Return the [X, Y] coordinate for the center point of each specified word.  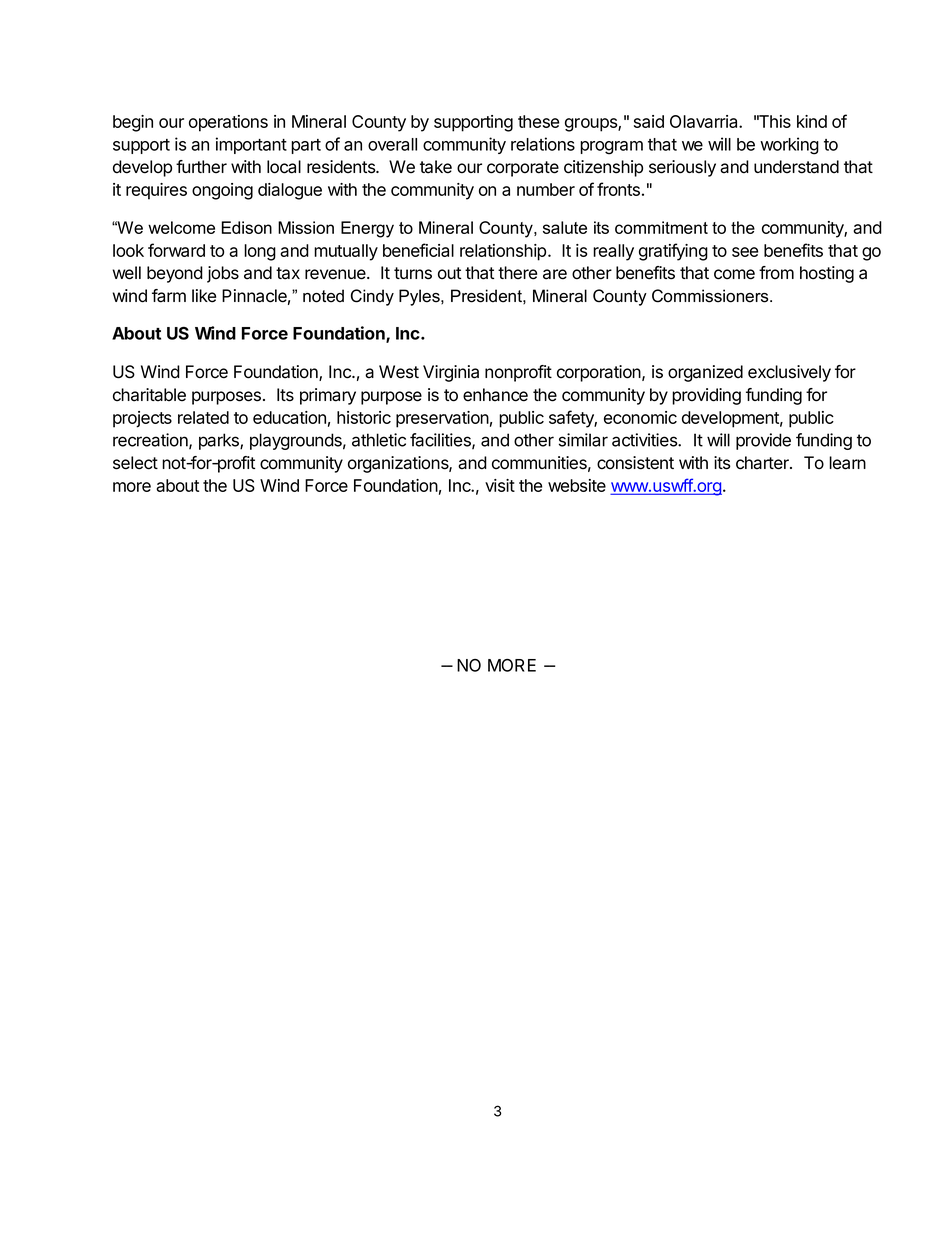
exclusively [789, 373]
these [538, 121]
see [745, 252]
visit [500, 485]
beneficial [418, 250]
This [774, 121]
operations [228, 123]
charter [763, 463]
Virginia [451, 373]
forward [176, 250]
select [135, 463]
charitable [149, 395]
